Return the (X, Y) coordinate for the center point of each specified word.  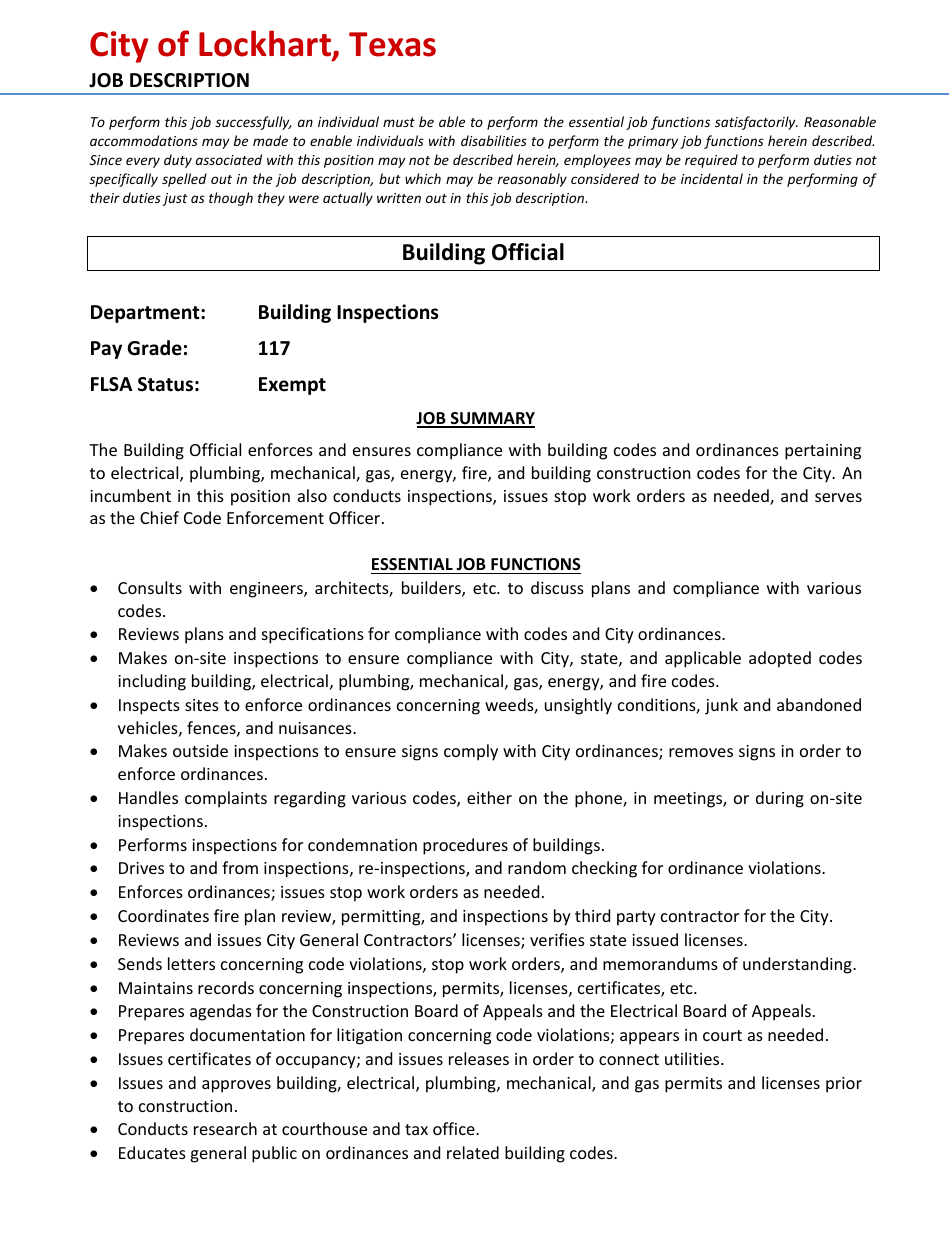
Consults (150, 587)
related (473, 1152)
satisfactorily (756, 123)
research (225, 1128)
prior (844, 1085)
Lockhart (266, 45)
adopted (780, 659)
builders (432, 589)
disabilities (494, 140)
